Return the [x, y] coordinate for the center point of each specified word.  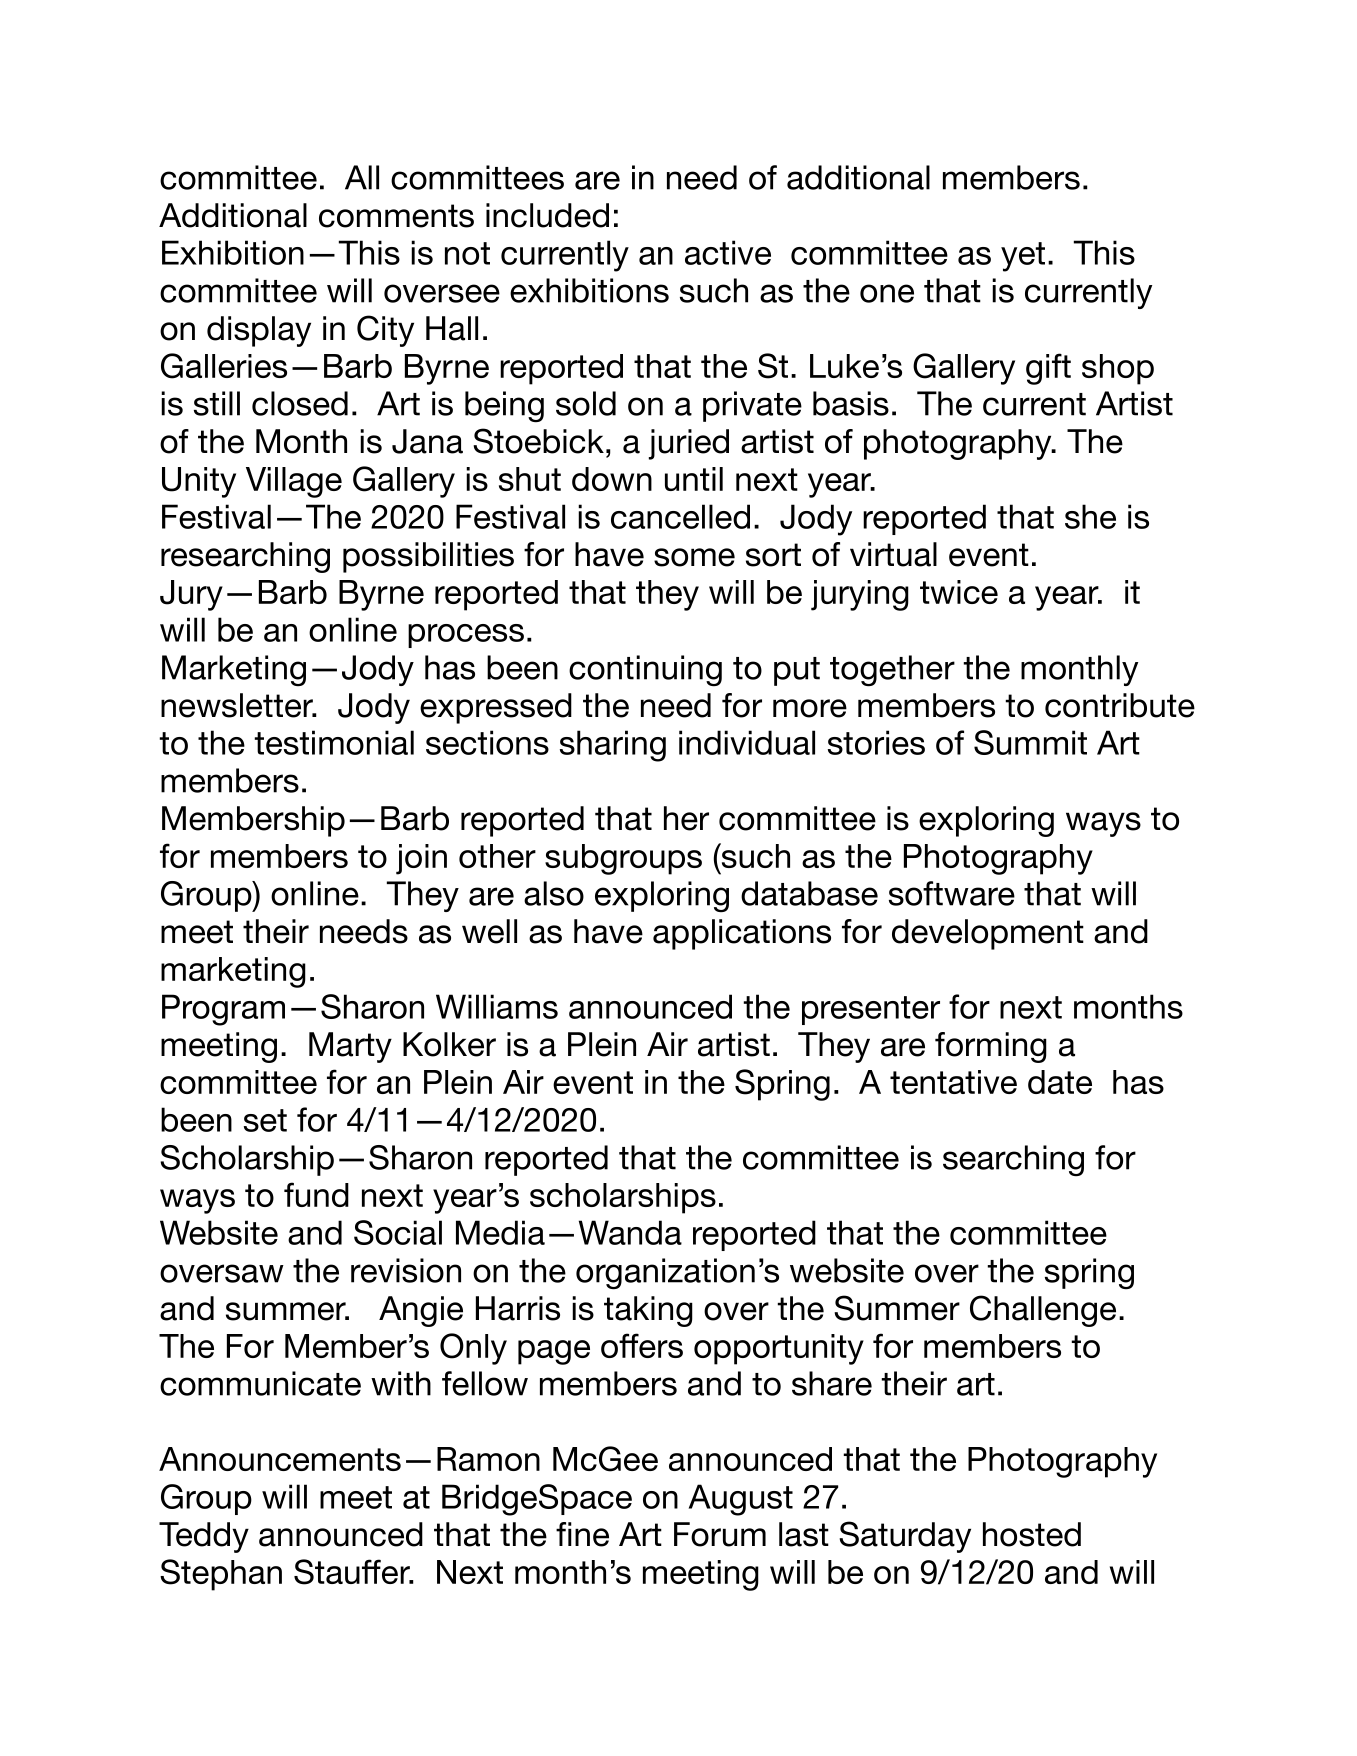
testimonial [334, 742]
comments [396, 216]
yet [1023, 257]
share [832, 1383]
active [728, 252]
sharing [613, 746]
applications [742, 934]
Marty [350, 1047]
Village [294, 482]
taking [648, 1311]
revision [406, 1270]
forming [991, 1047]
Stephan [221, 1575]
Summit [1030, 742]
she [1090, 516]
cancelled [680, 516]
